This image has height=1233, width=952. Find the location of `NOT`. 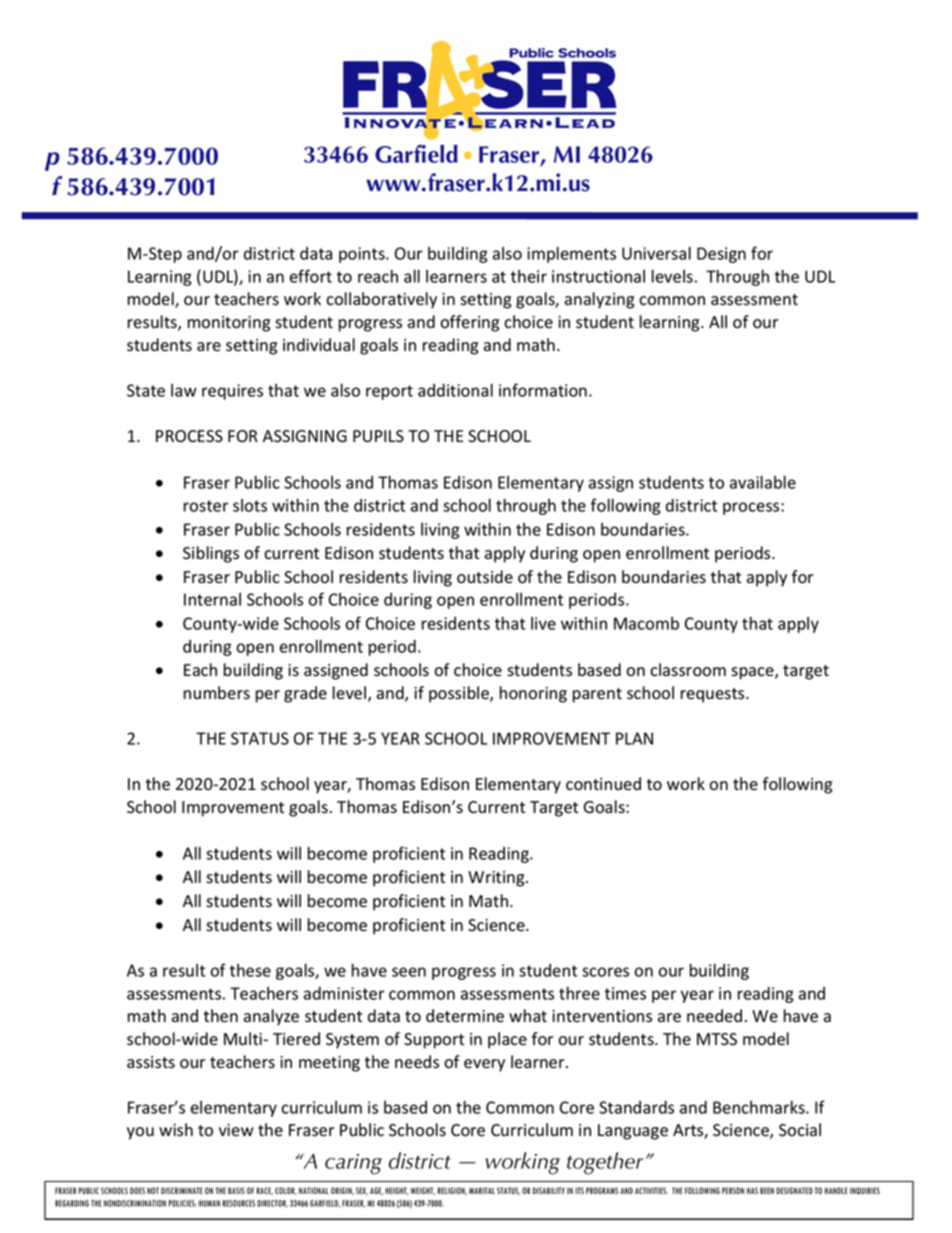

NOT is located at coordinates (153, 1190).
